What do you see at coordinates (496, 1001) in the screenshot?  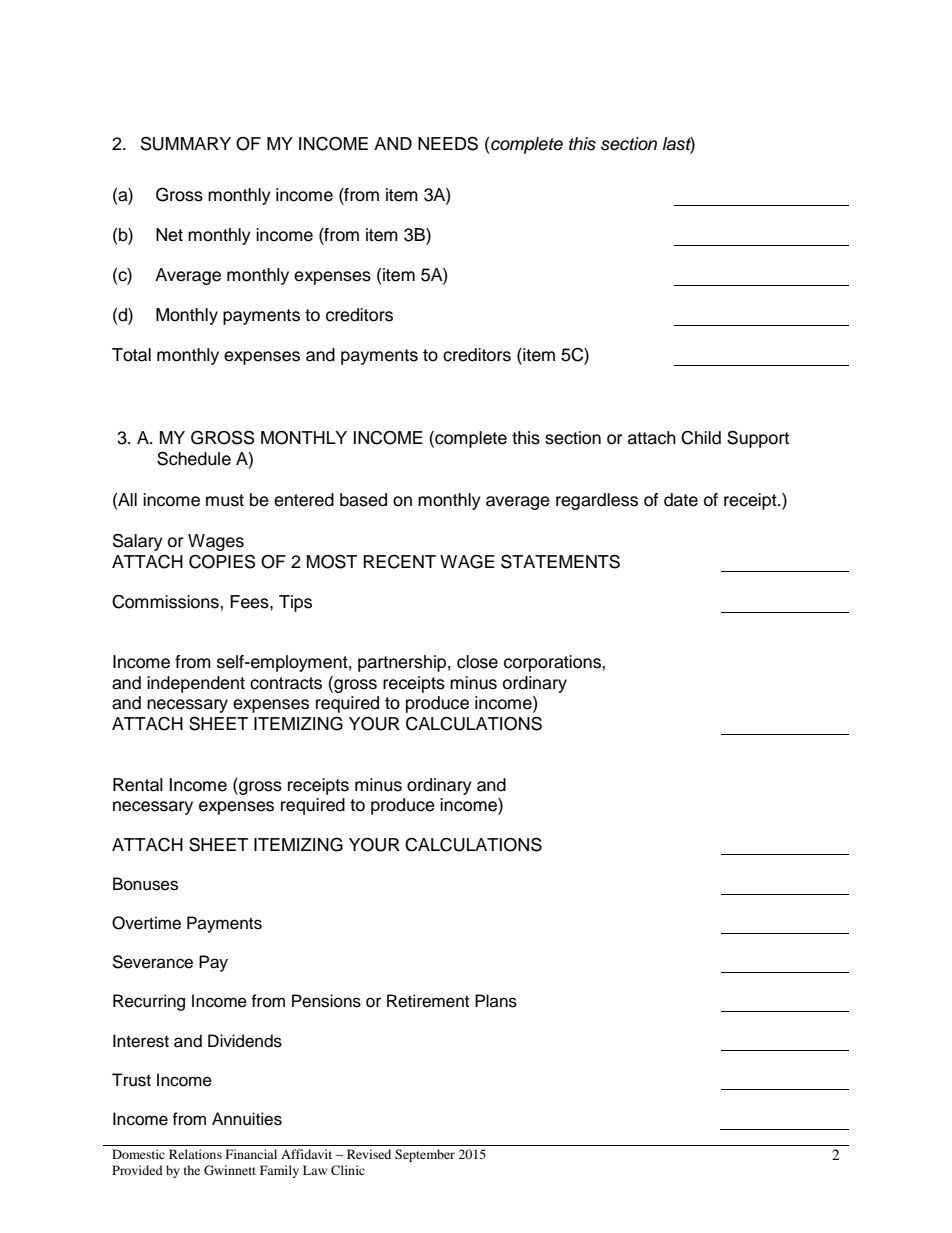 I see `Plans` at bounding box center [496, 1001].
